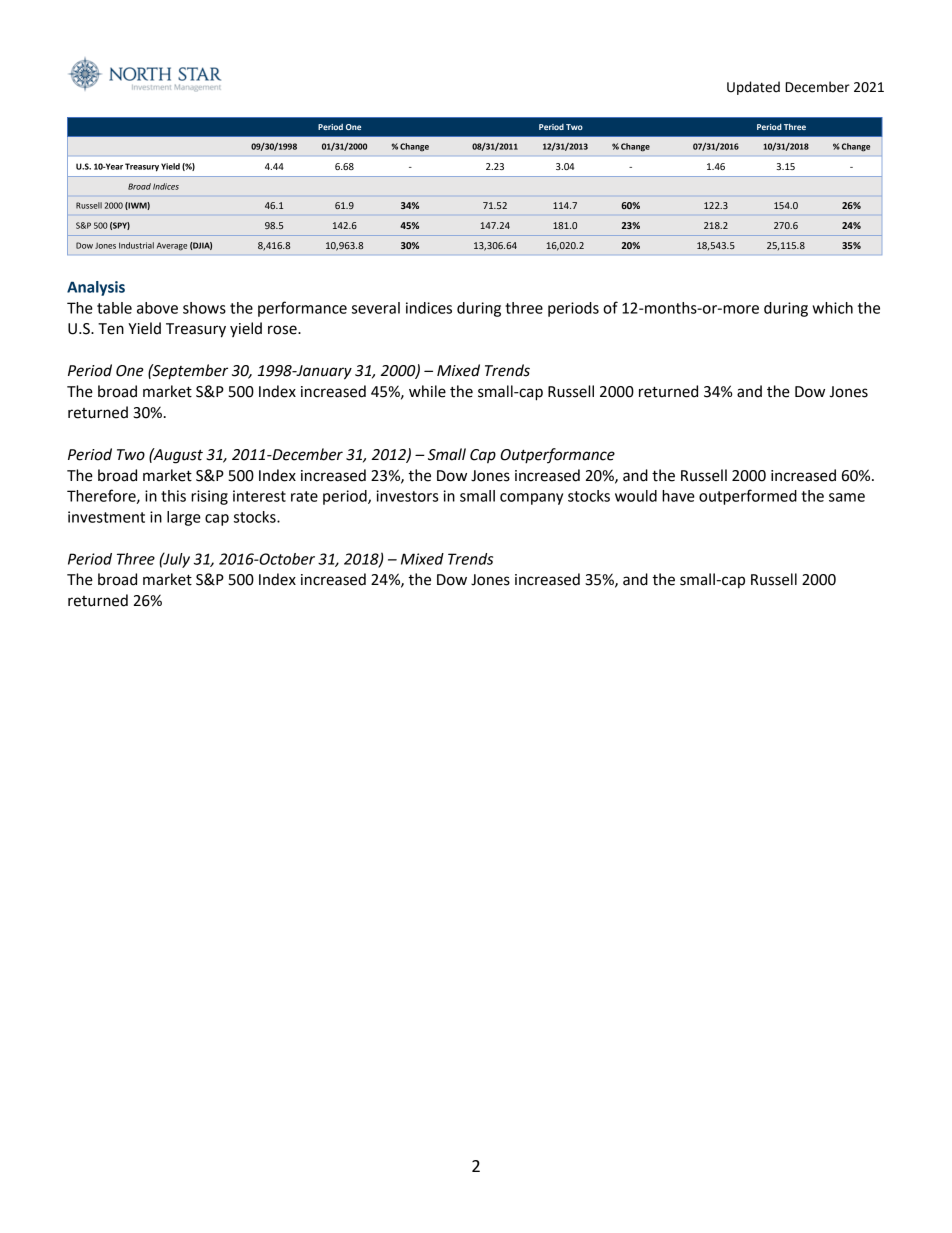  What do you see at coordinates (832, 308) in the screenshot?
I see `which` at bounding box center [832, 308].
